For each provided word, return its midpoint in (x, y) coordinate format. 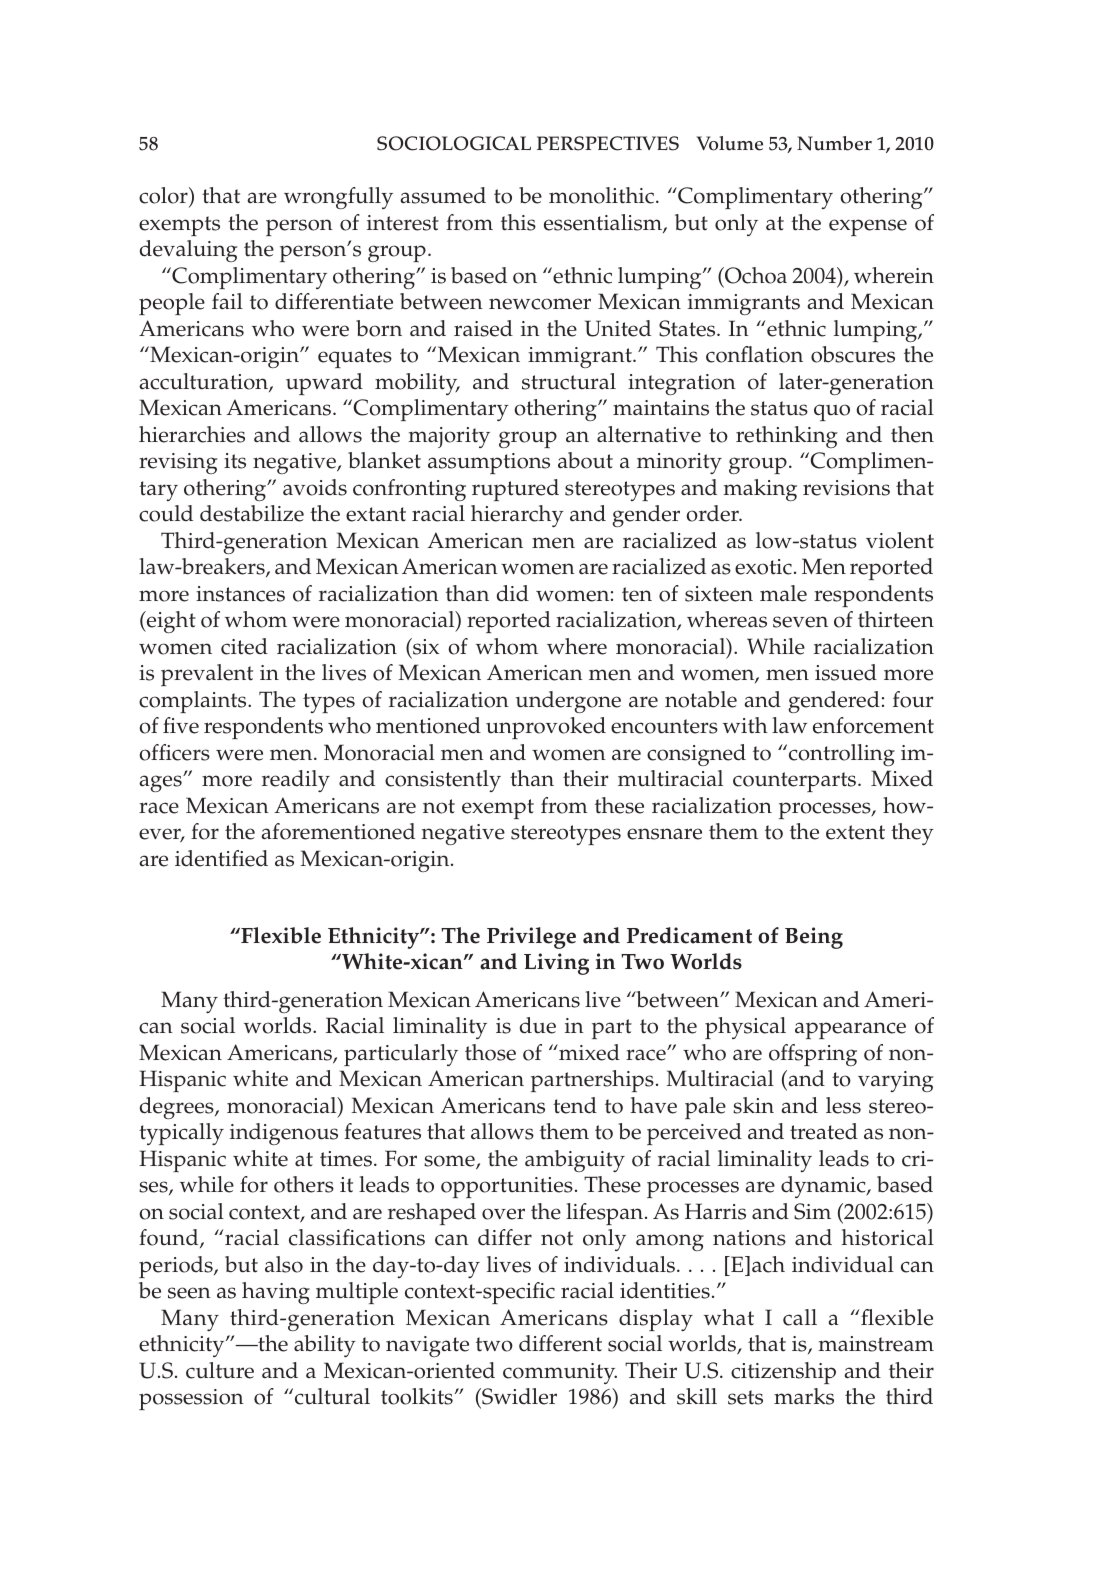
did (513, 593)
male (783, 593)
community (560, 1373)
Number (834, 143)
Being (814, 938)
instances (240, 594)
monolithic (601, 195)
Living (556, 964)
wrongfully (338, 198)
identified (221, 858)
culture (220, 1370)
